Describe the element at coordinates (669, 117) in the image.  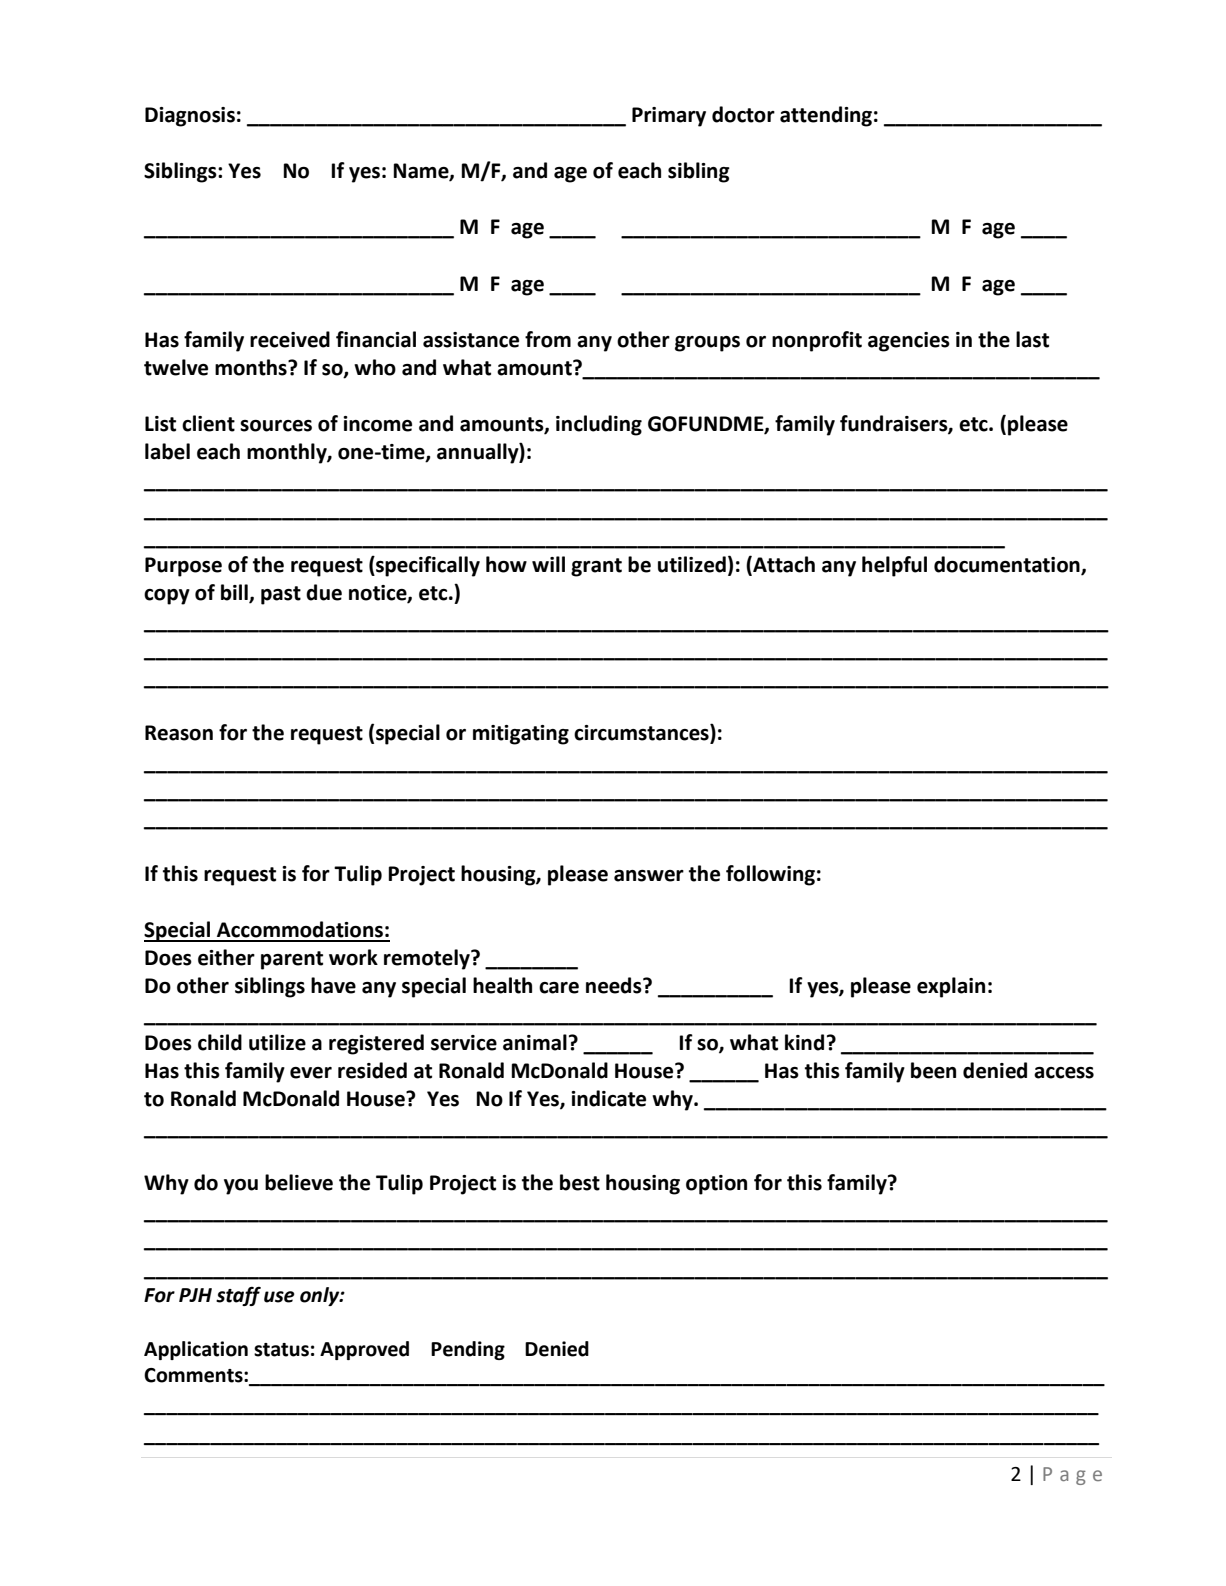
I see `Primary` at that location.
